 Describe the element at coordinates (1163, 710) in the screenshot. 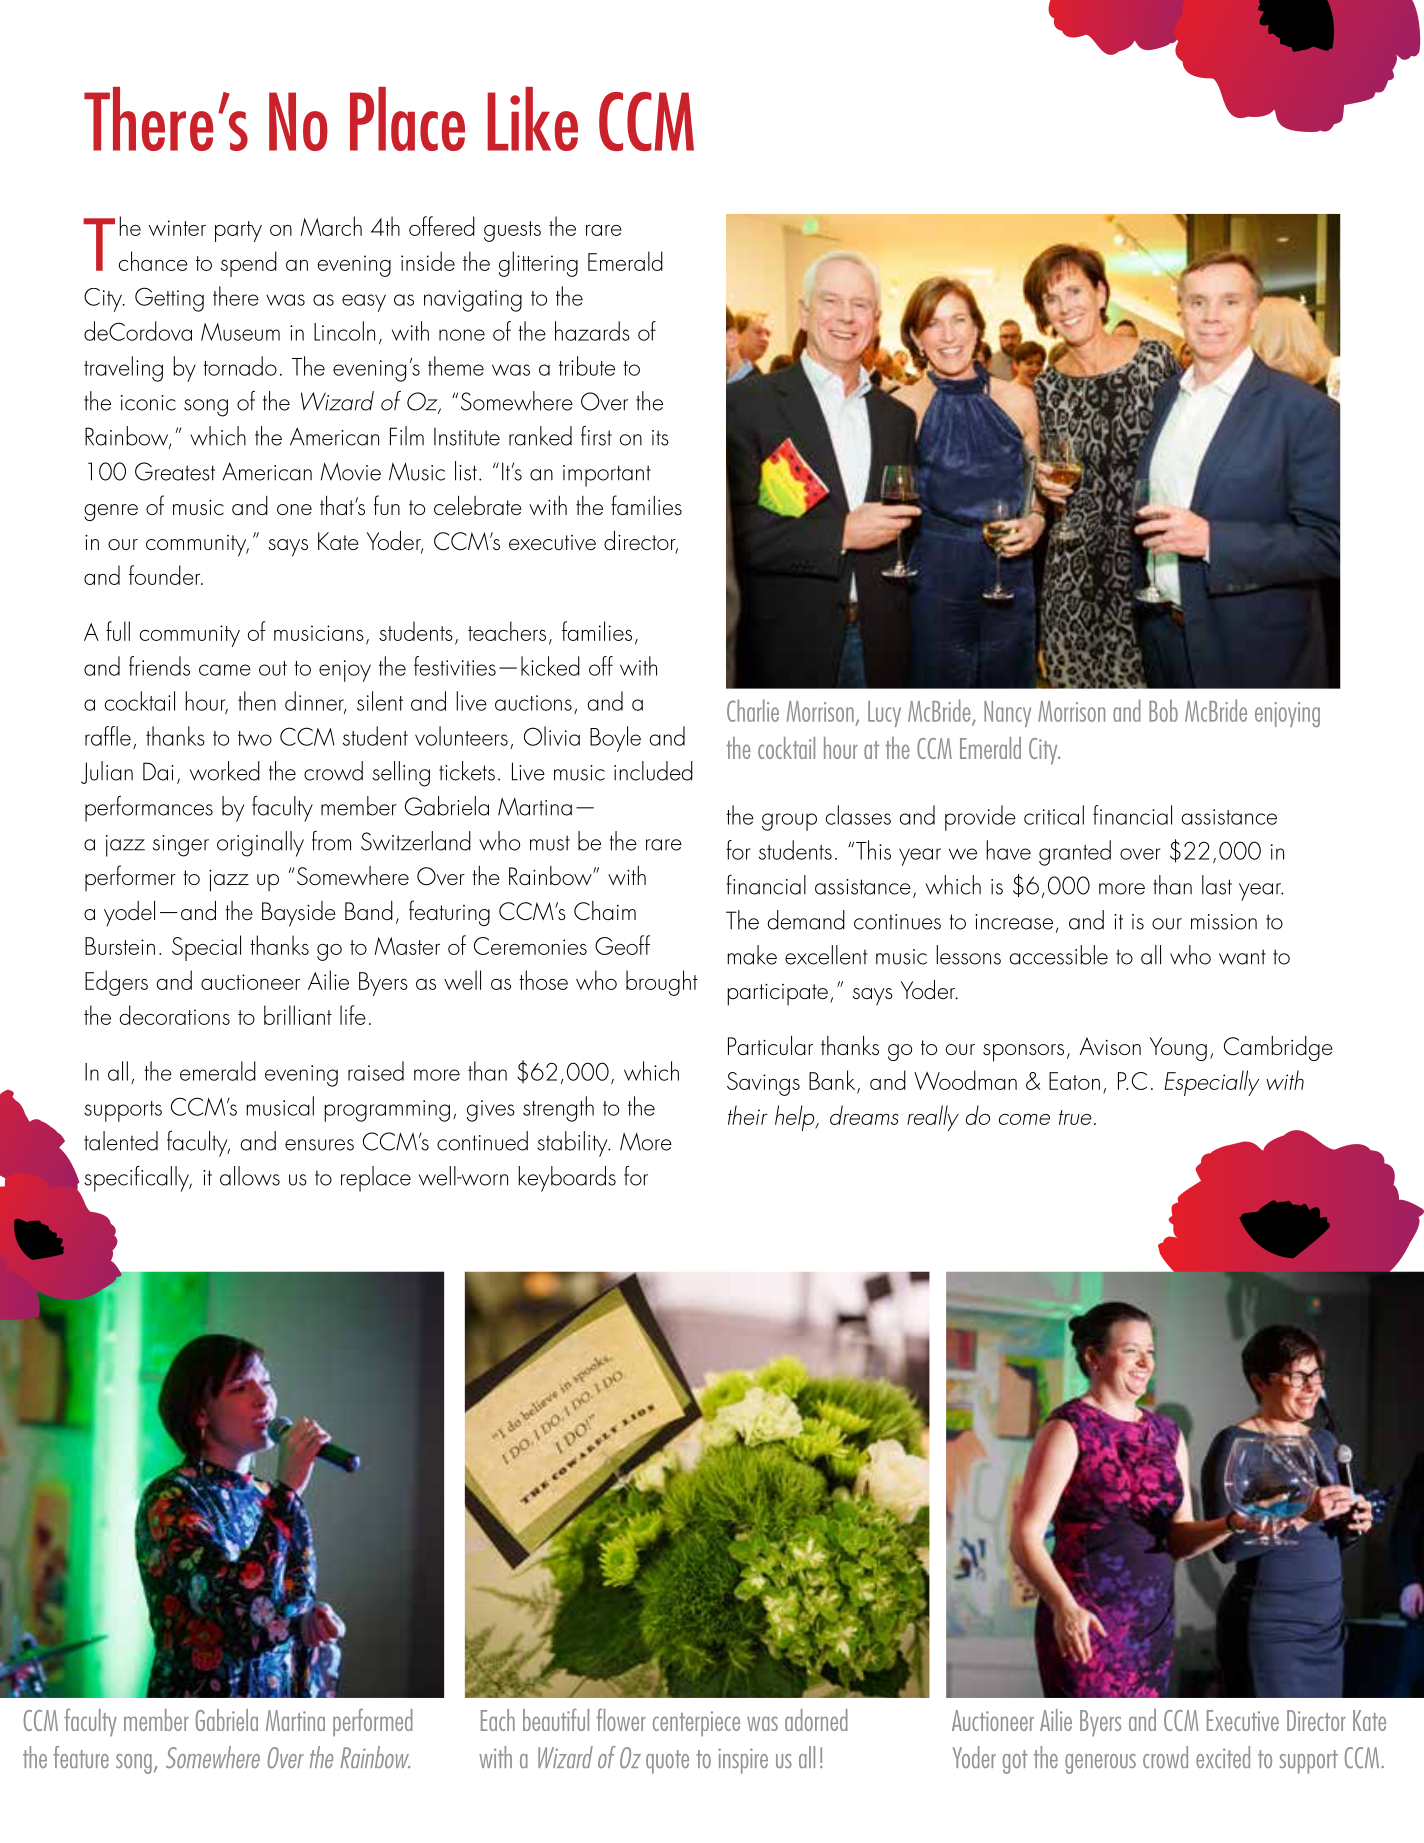

I see `Bob` at that location.
